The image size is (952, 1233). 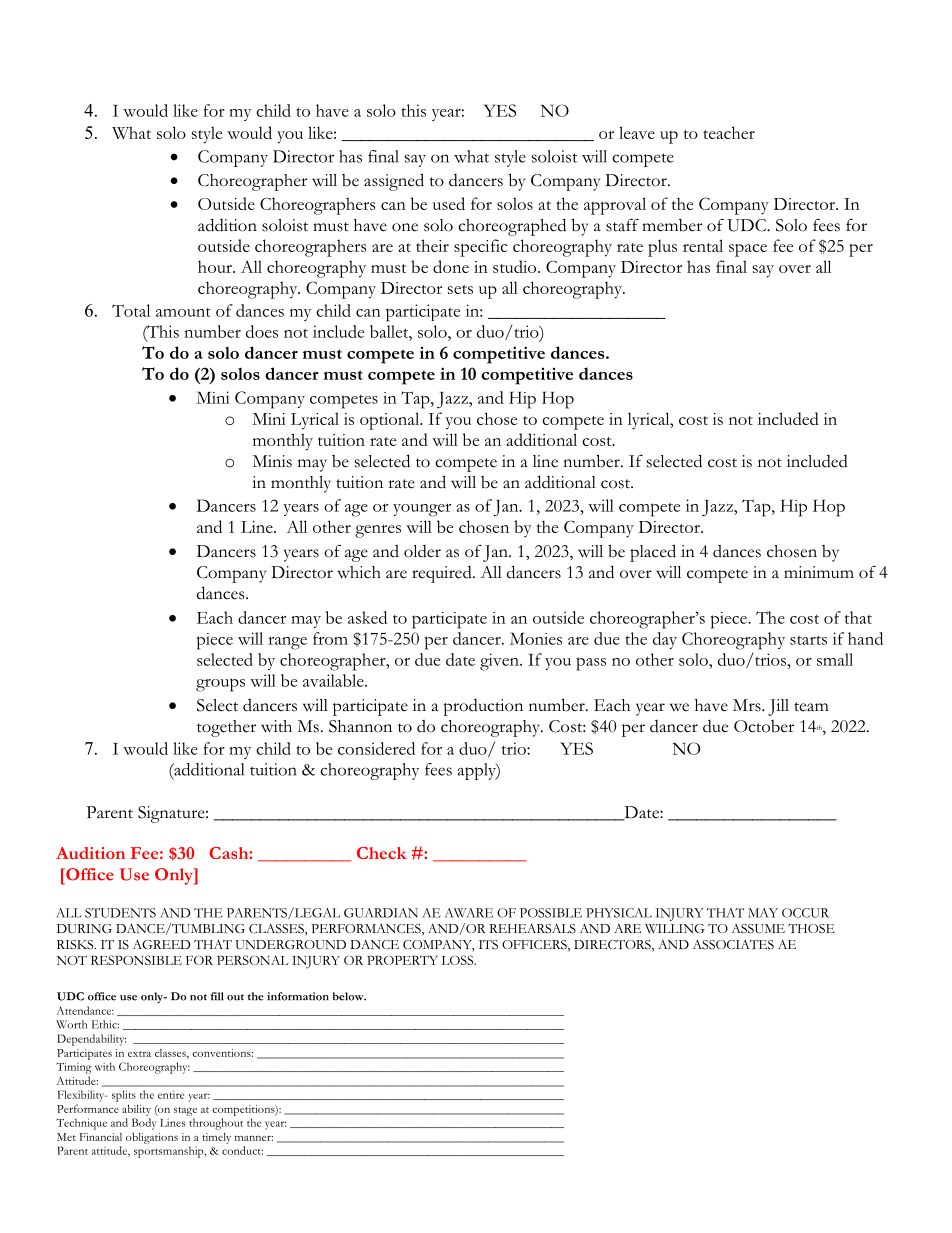 What do you see at coordinates (672, 225) in the screenshot?
I see `member` at bounding box center [672, 225].
